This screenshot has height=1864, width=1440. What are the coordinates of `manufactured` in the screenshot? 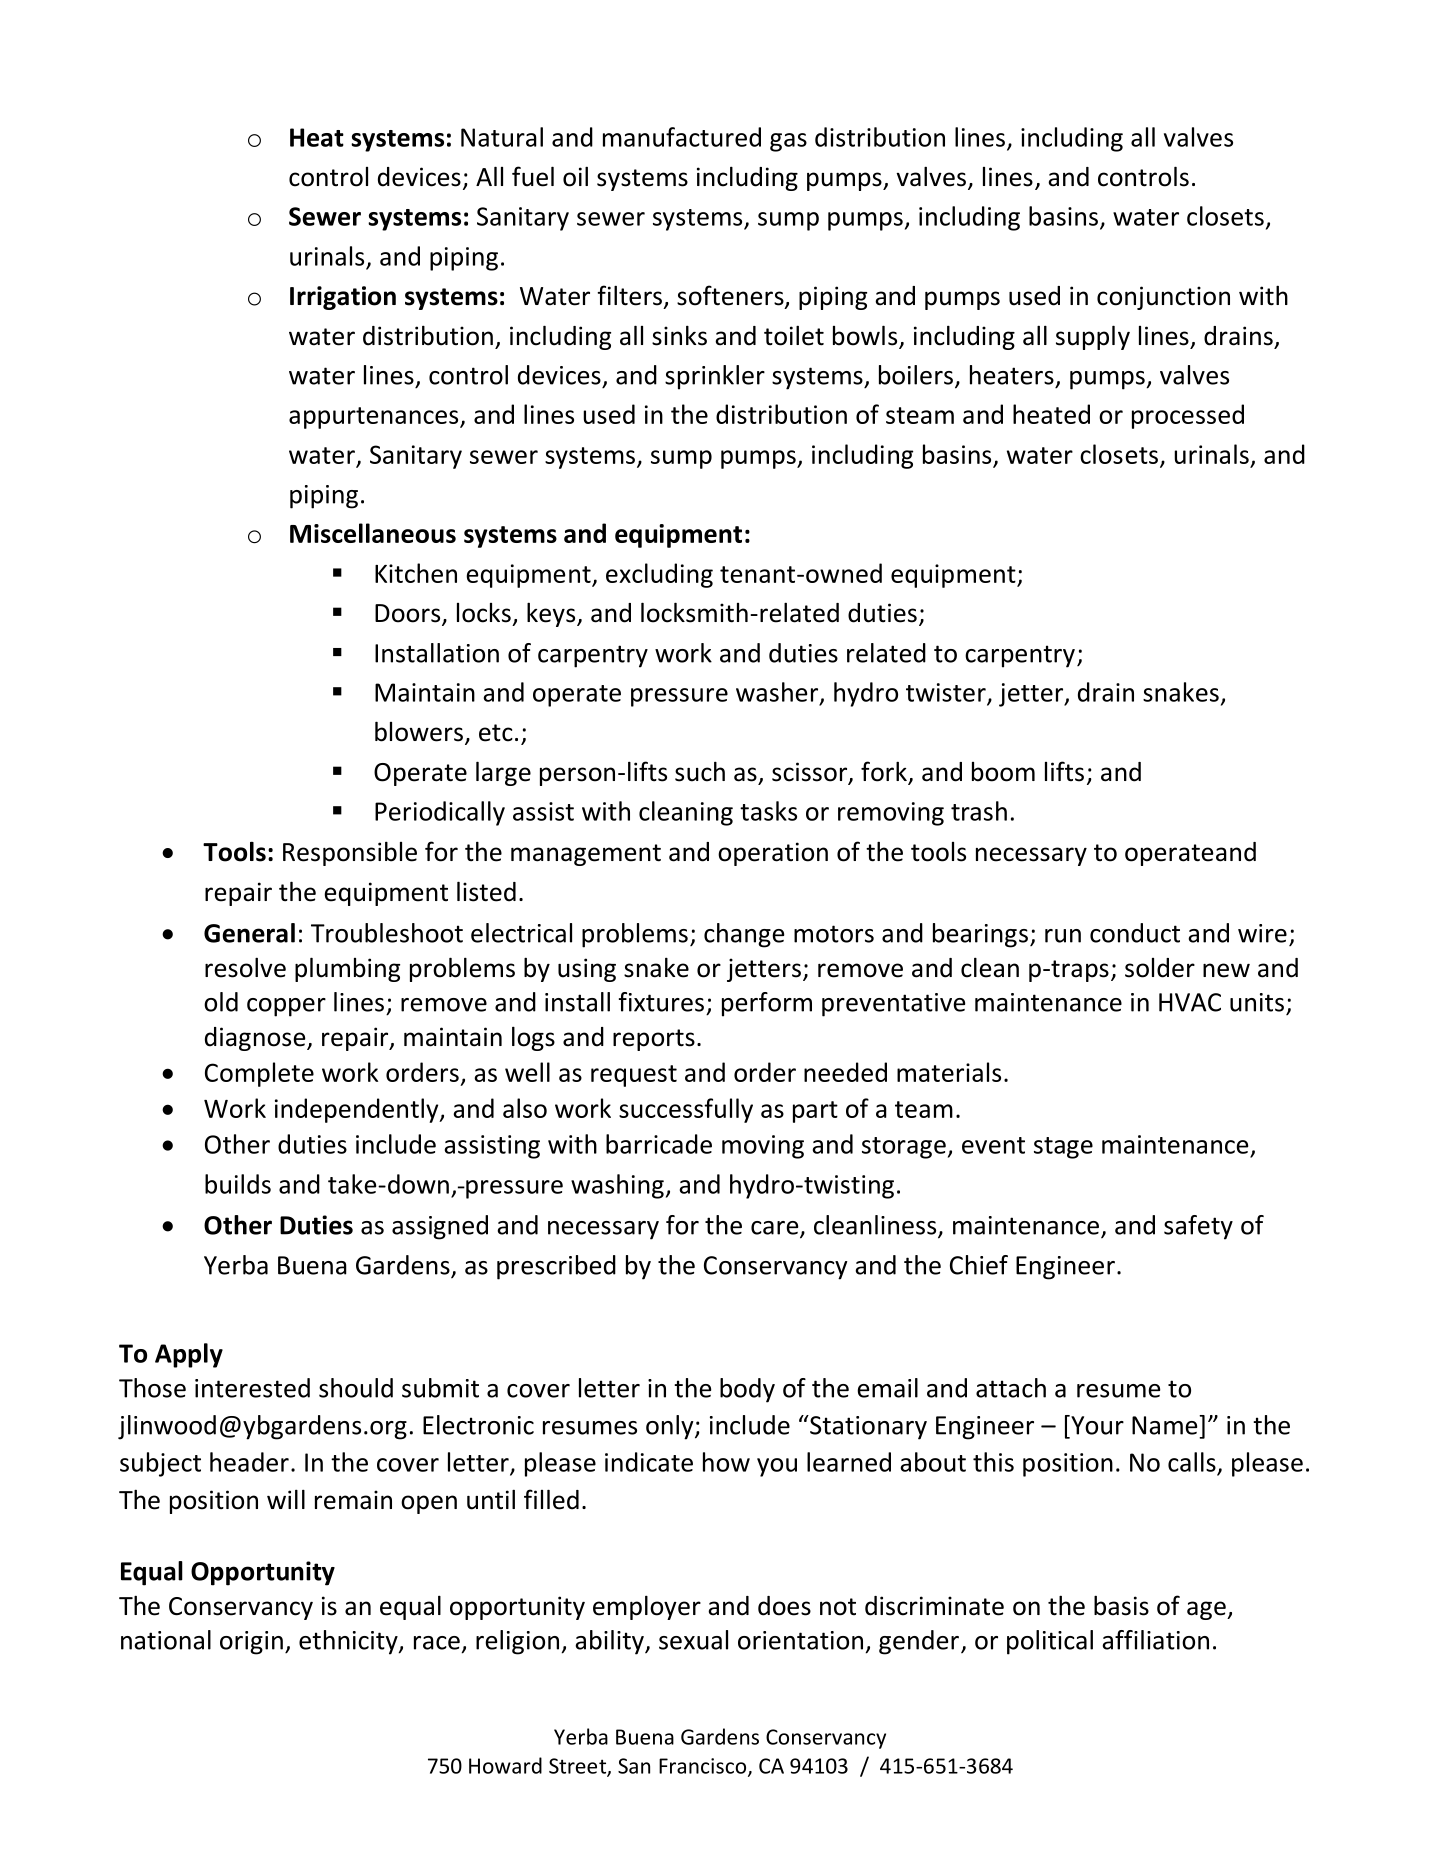 It's located at (682, 137).
